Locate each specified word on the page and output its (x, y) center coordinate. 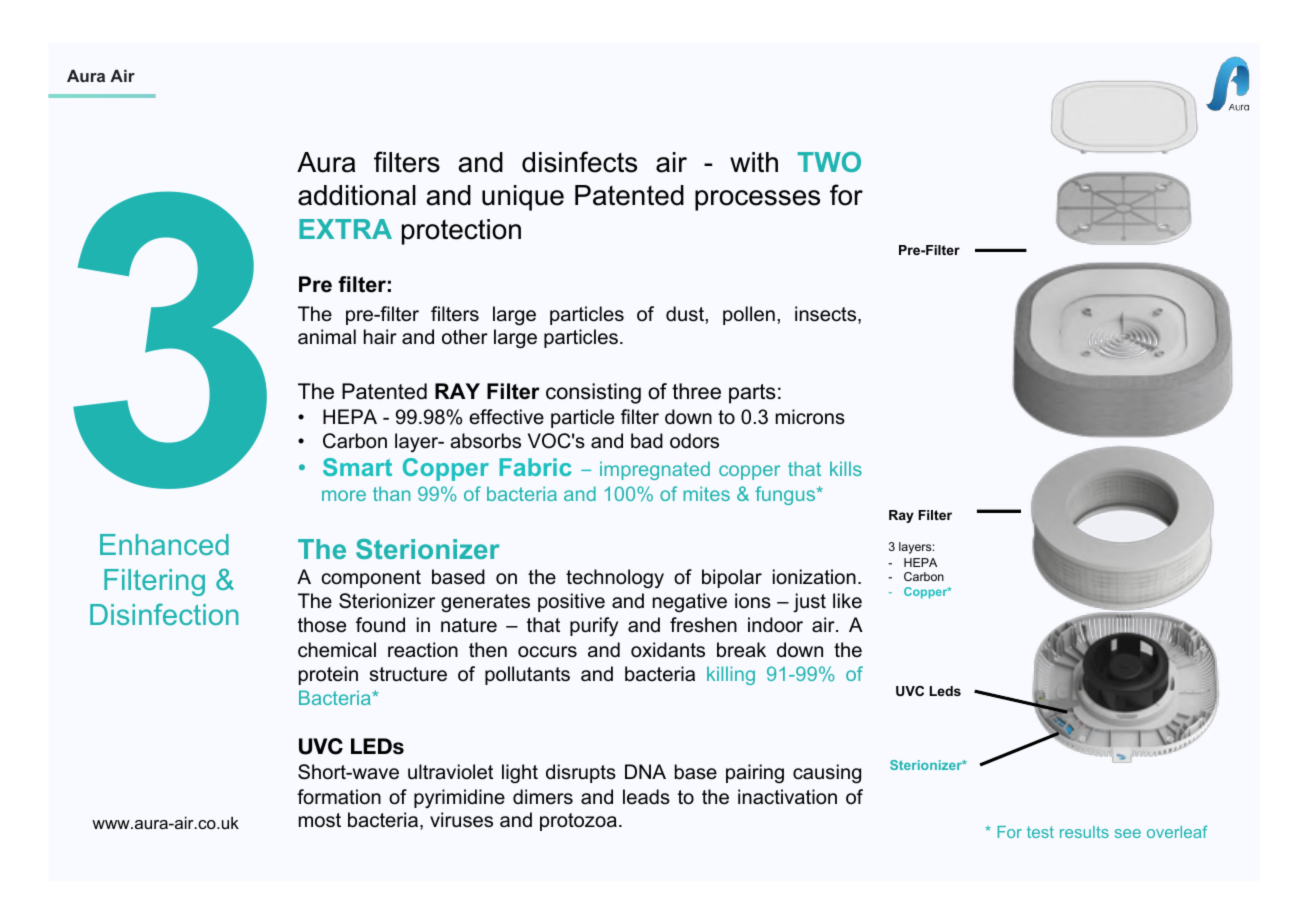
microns (810, 417)
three (696, 391)
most (320, 820)
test (1040, 832)
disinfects (579, 162)
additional (357, 195)
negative (690, 603)
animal (327, 337)
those (322, 625)
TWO (829, 162)
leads (646, 797)
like (847, 601)
